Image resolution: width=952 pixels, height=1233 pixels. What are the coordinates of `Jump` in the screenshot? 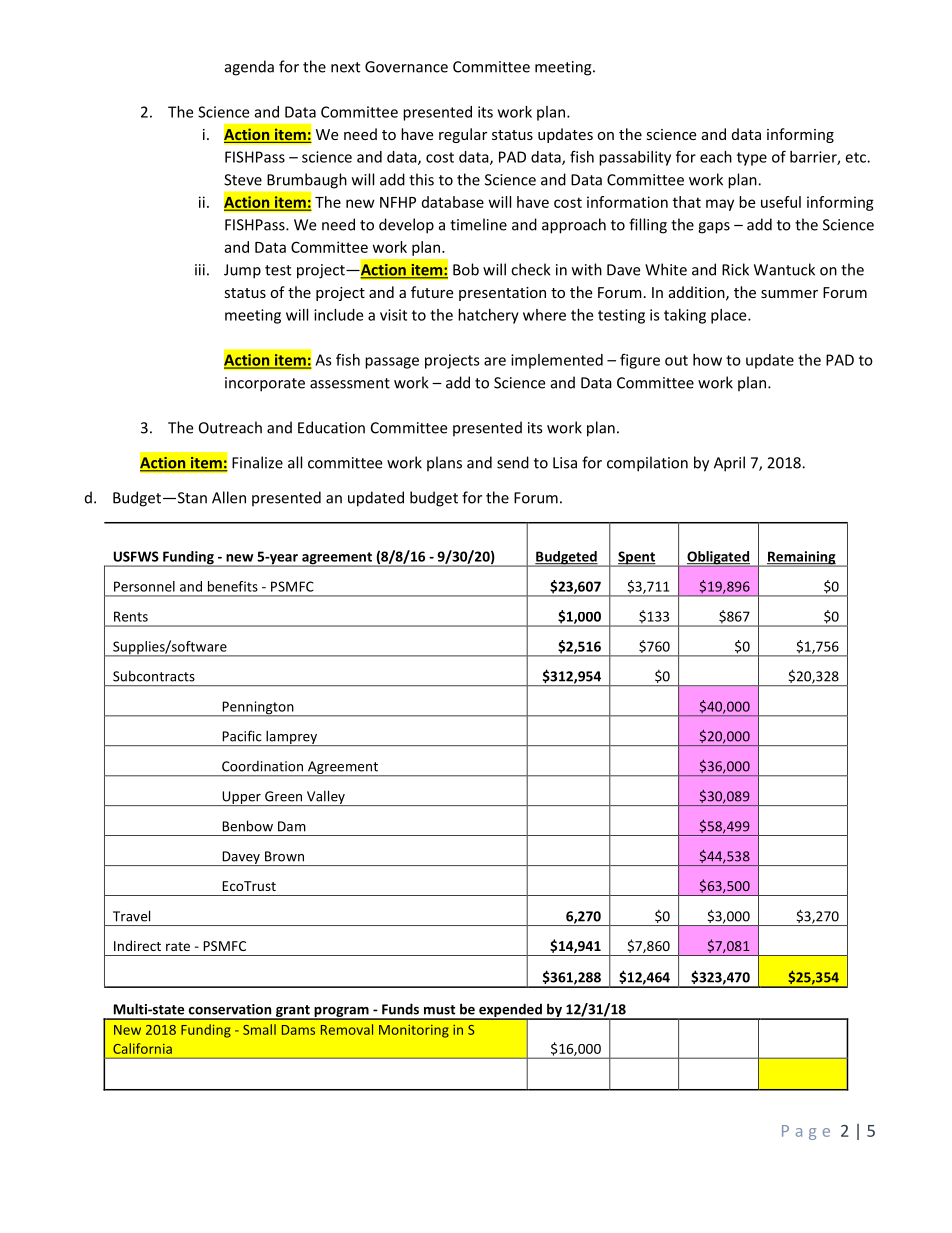 It's located at (242, 271).
